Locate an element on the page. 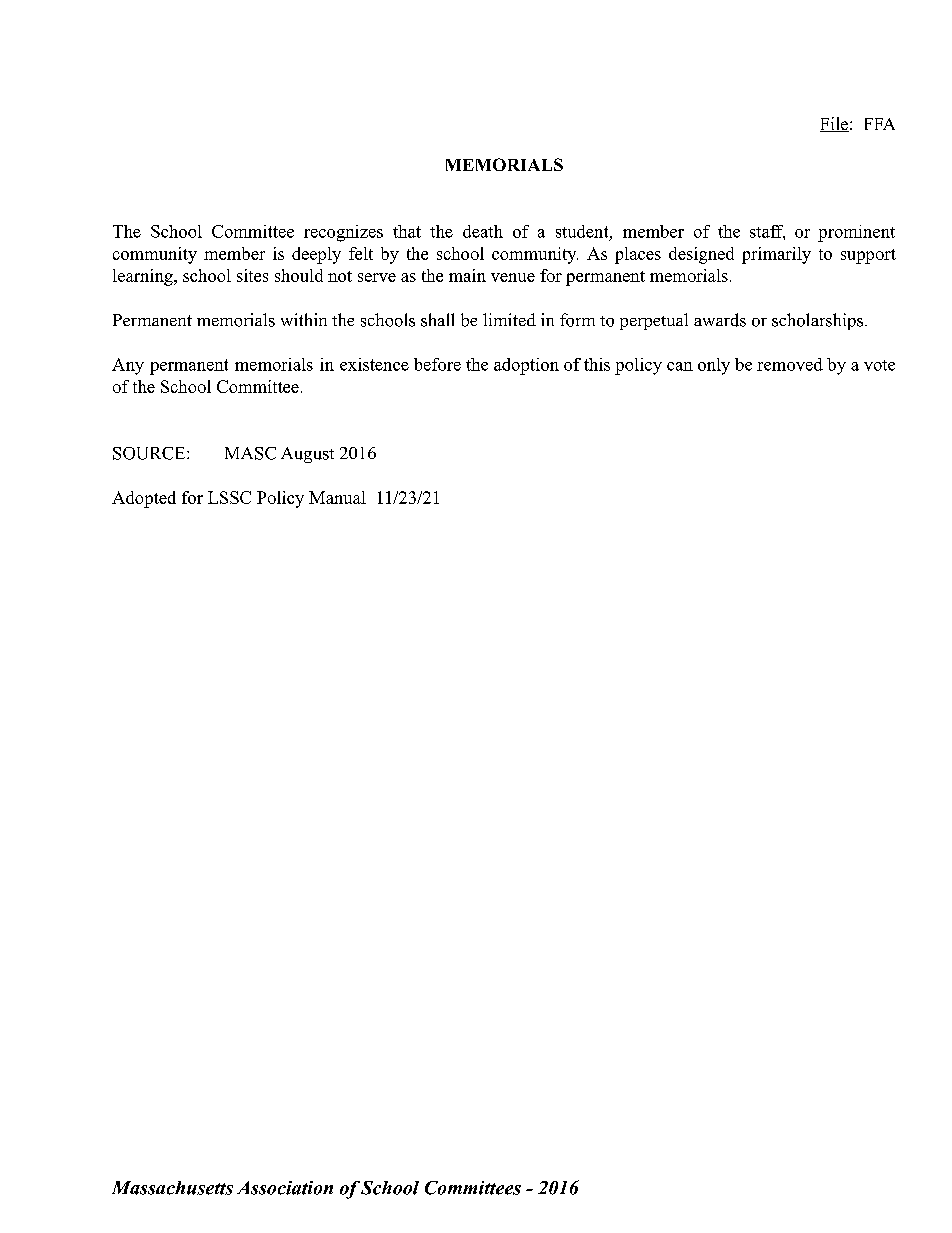 The height and width of the document is (1233, 952). Manual is located at coordinates (337, 497).
